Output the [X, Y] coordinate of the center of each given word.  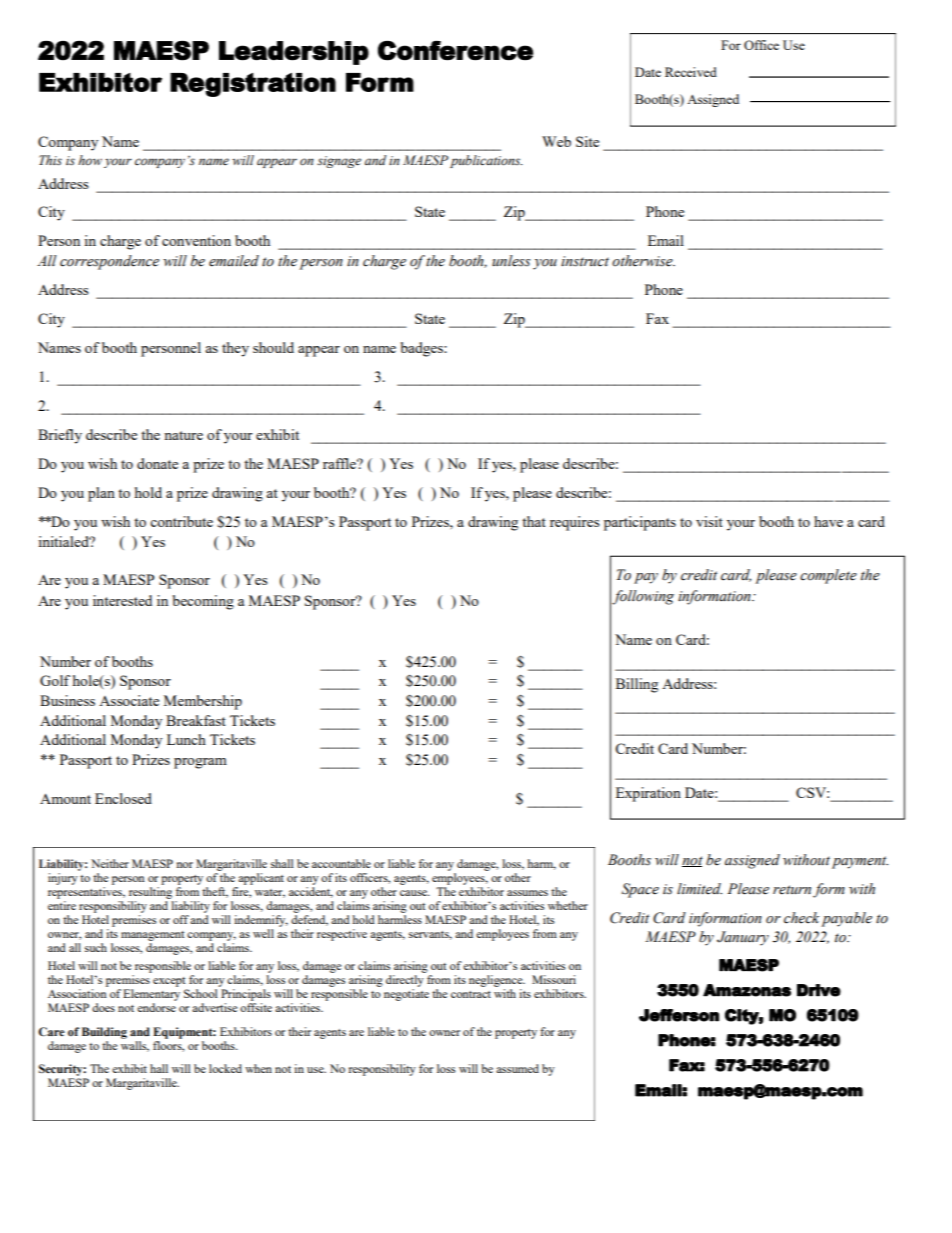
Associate [129, 700]
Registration [253, 85]
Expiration [648, 794]
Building [104, 1033]
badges [423, 349]
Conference [455, 51]
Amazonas [747, 990]
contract [471, 994]
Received [691, 72]
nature [183, 435]
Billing [637, 685]
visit [709, 521]
